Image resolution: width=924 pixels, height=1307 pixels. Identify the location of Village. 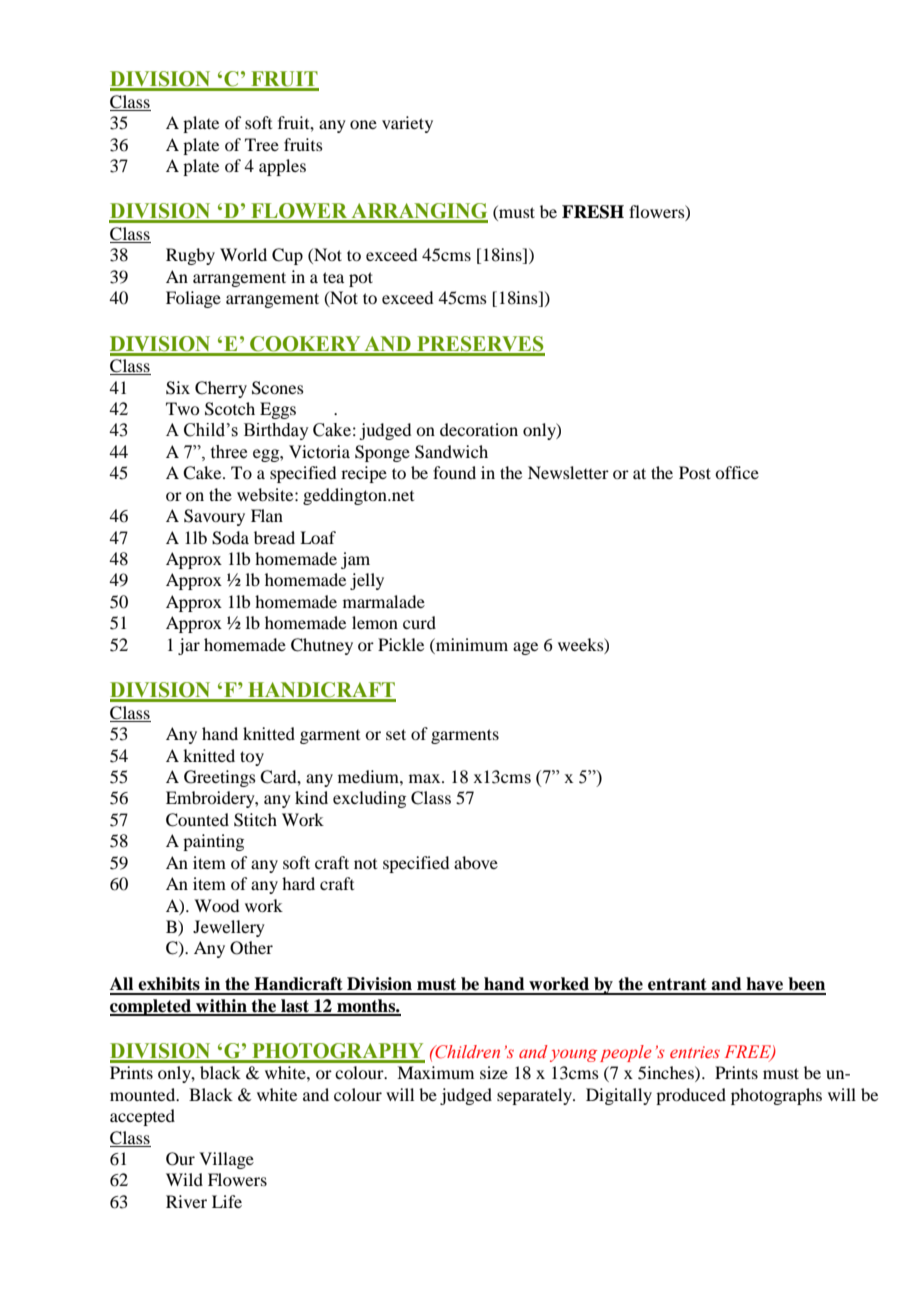
(226, 1160).
